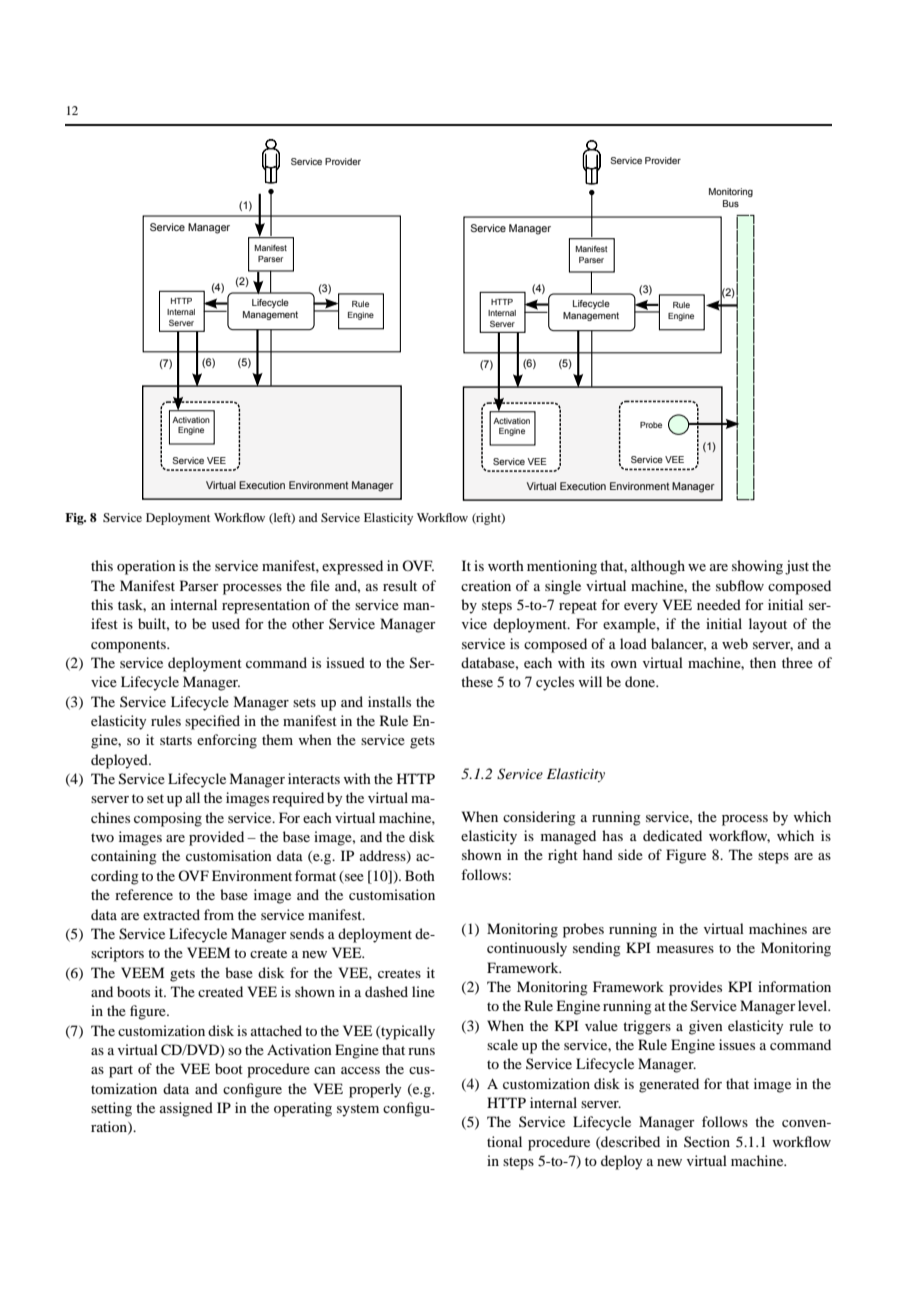  Describe the element at coordinates (685, 949) in the screenshot. I see `measures` at that location.
